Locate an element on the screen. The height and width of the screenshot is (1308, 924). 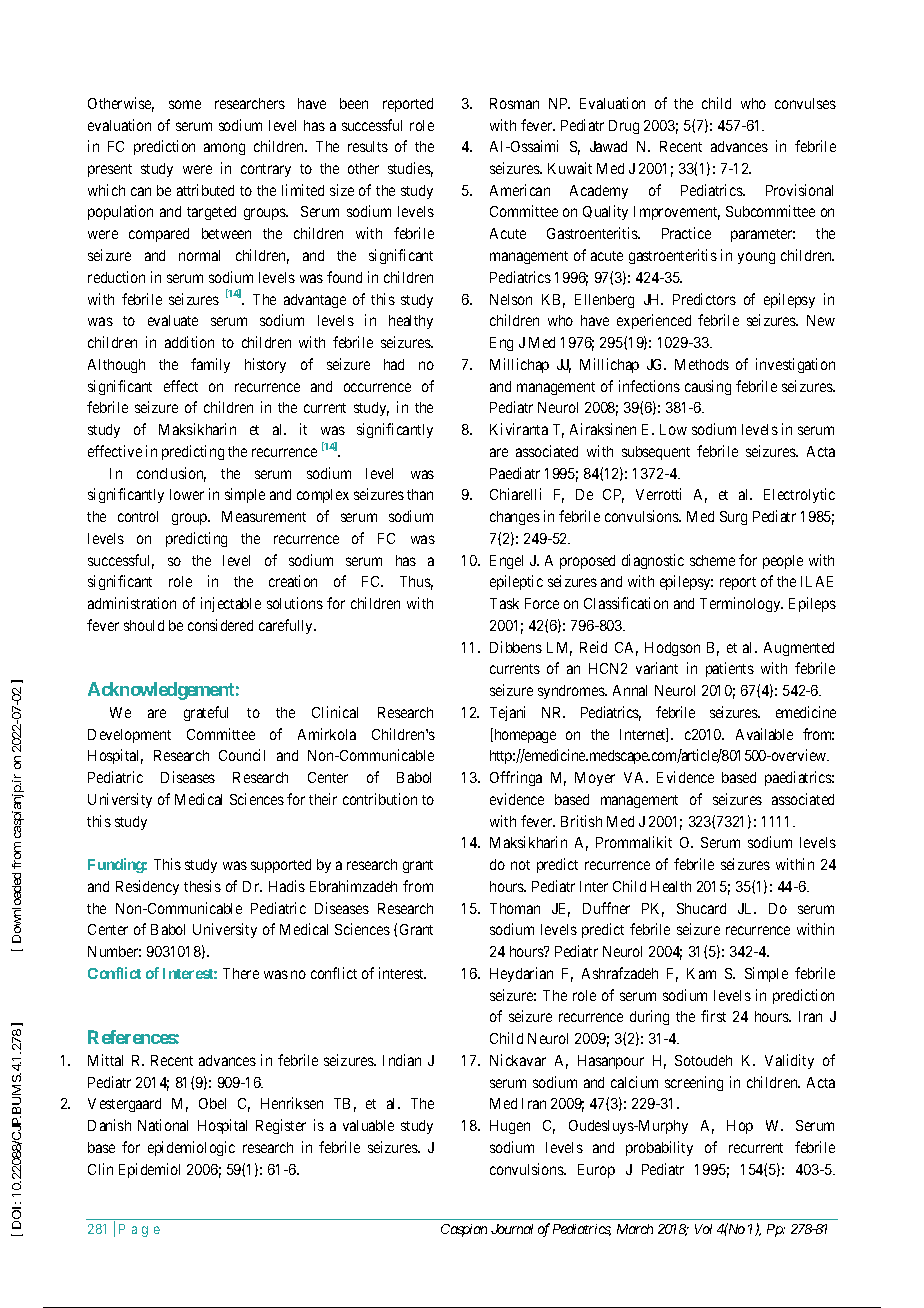
National is located at coordinates (163, 1125).
